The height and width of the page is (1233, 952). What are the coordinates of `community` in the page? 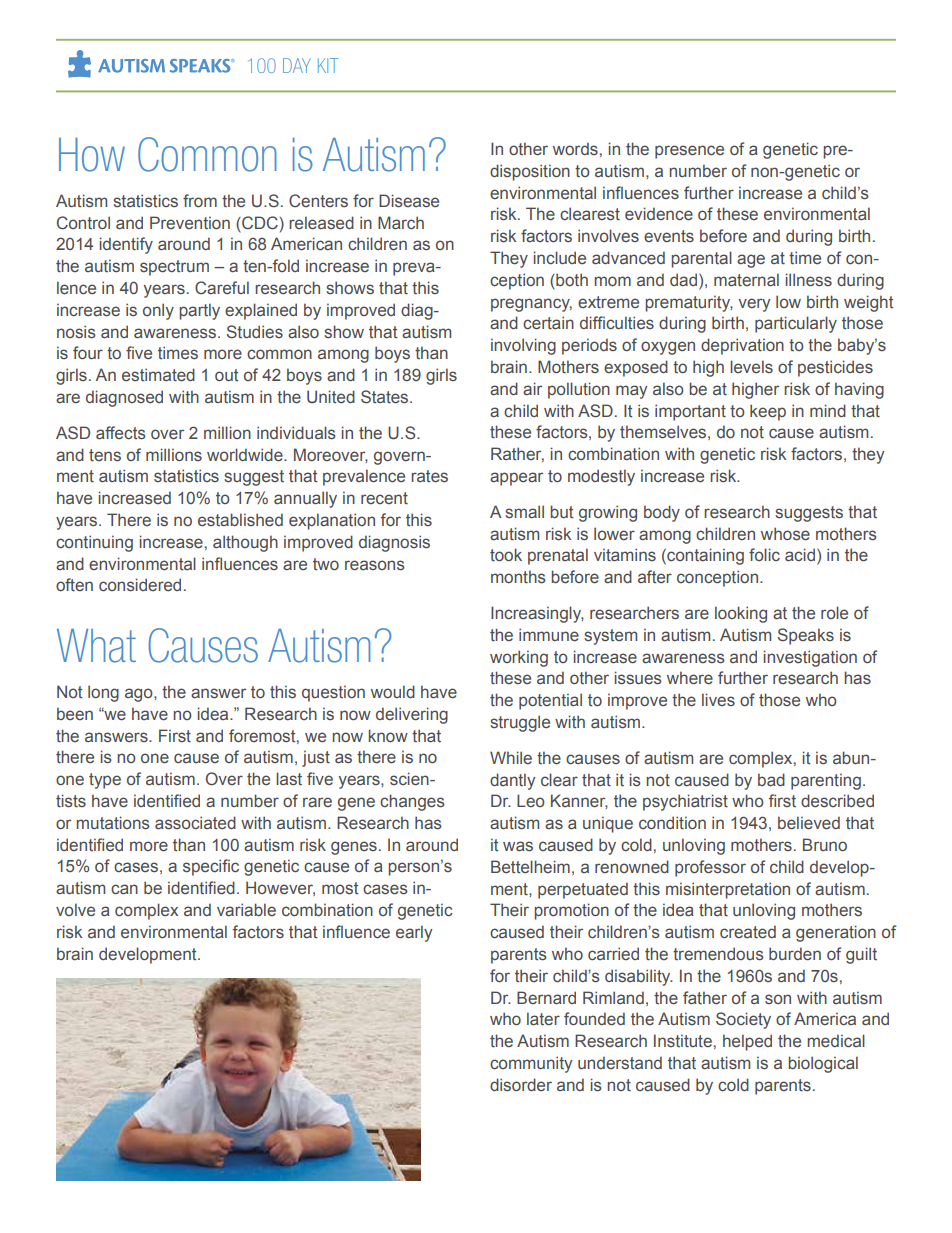 It's located at (531, 1064).
